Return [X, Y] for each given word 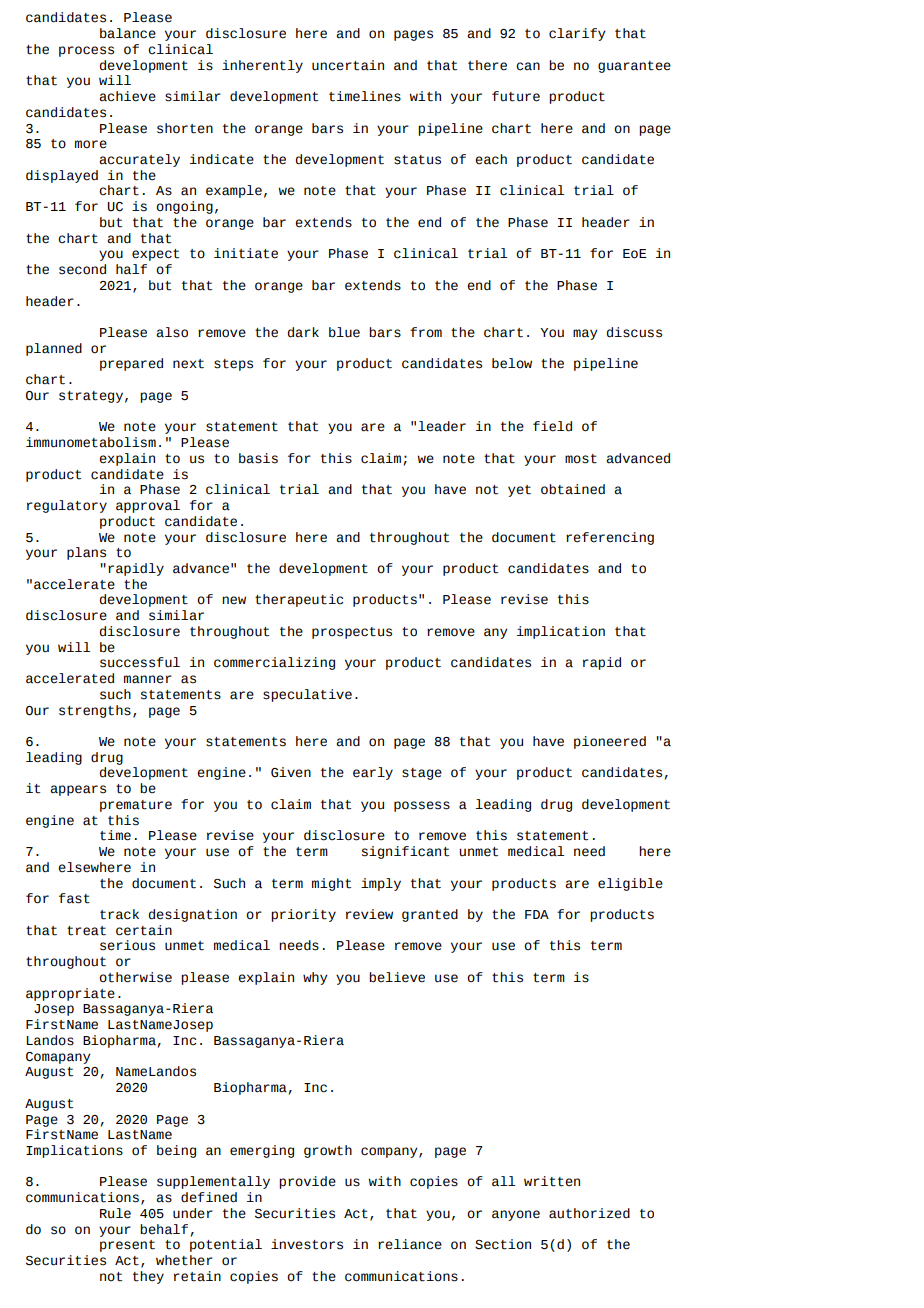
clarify [577, 34]
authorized [589, 1213]
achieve [127, 96]
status [417, 160]
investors [307, 1244]
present [127, 1246]
